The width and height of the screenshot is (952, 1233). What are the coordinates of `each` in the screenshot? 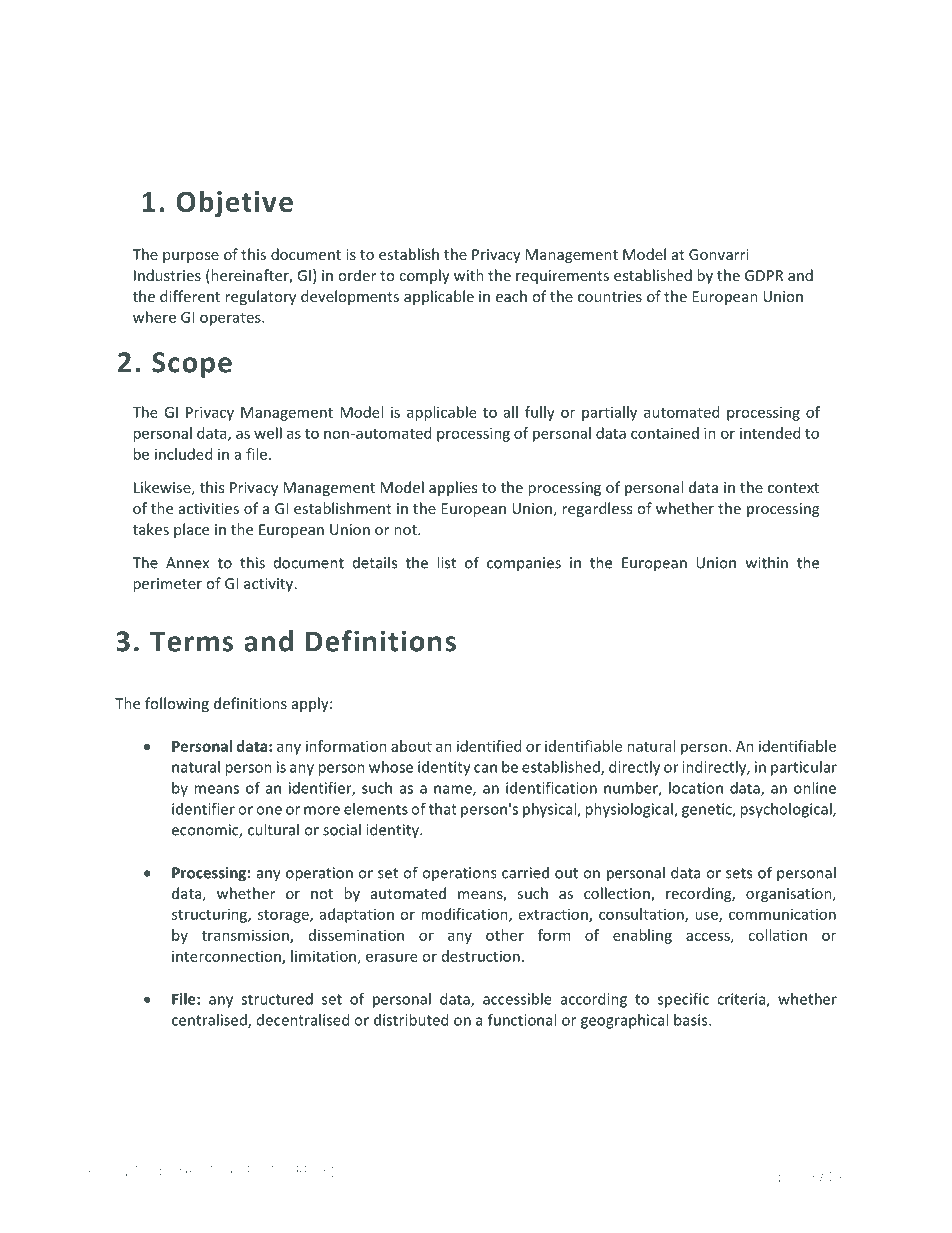 It's located at (511, 296).
